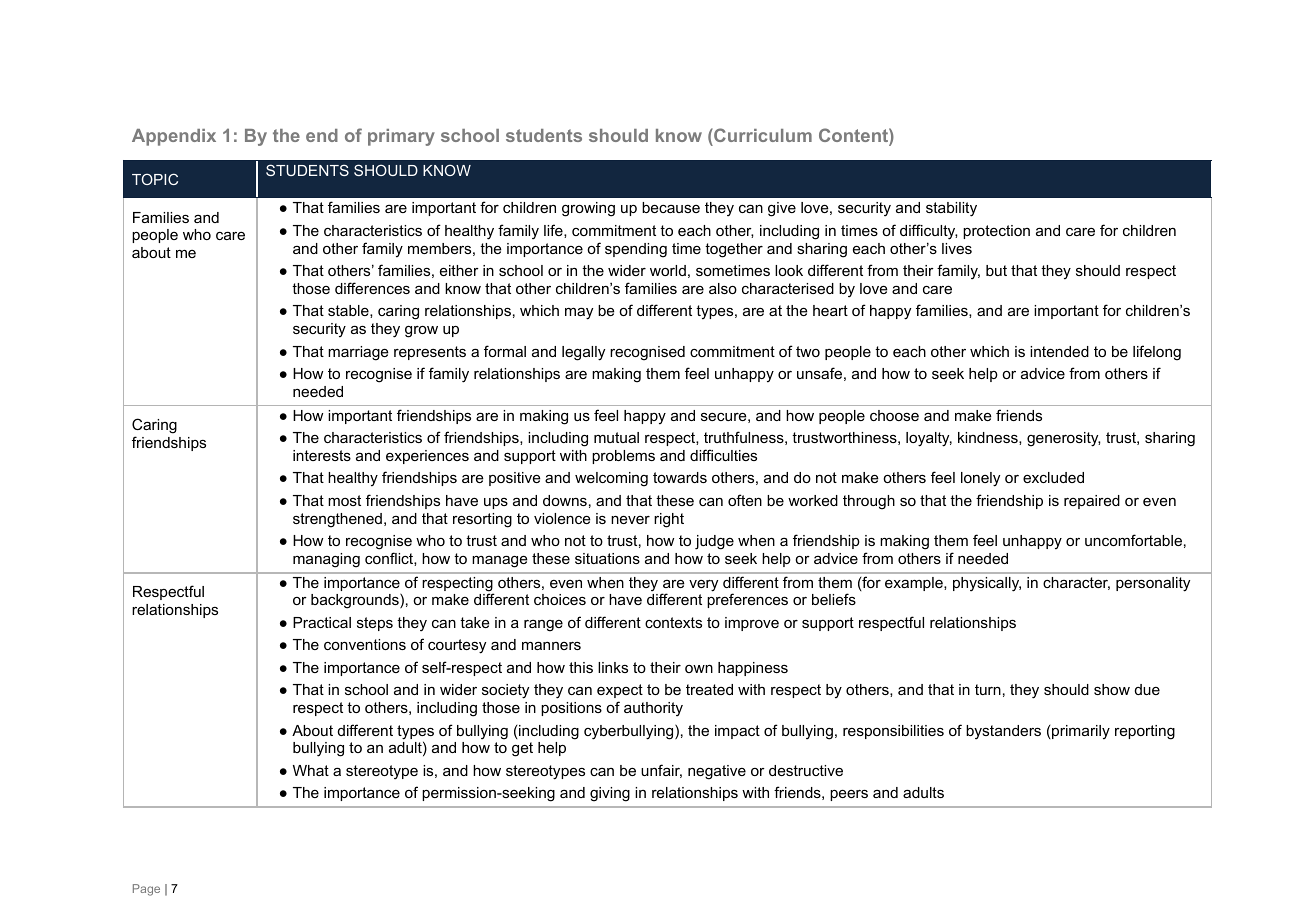 This screenshot has width=1307, height=924. Describe the element at coordinates (630, 519) in the screenshot. I see `never` at that location.
